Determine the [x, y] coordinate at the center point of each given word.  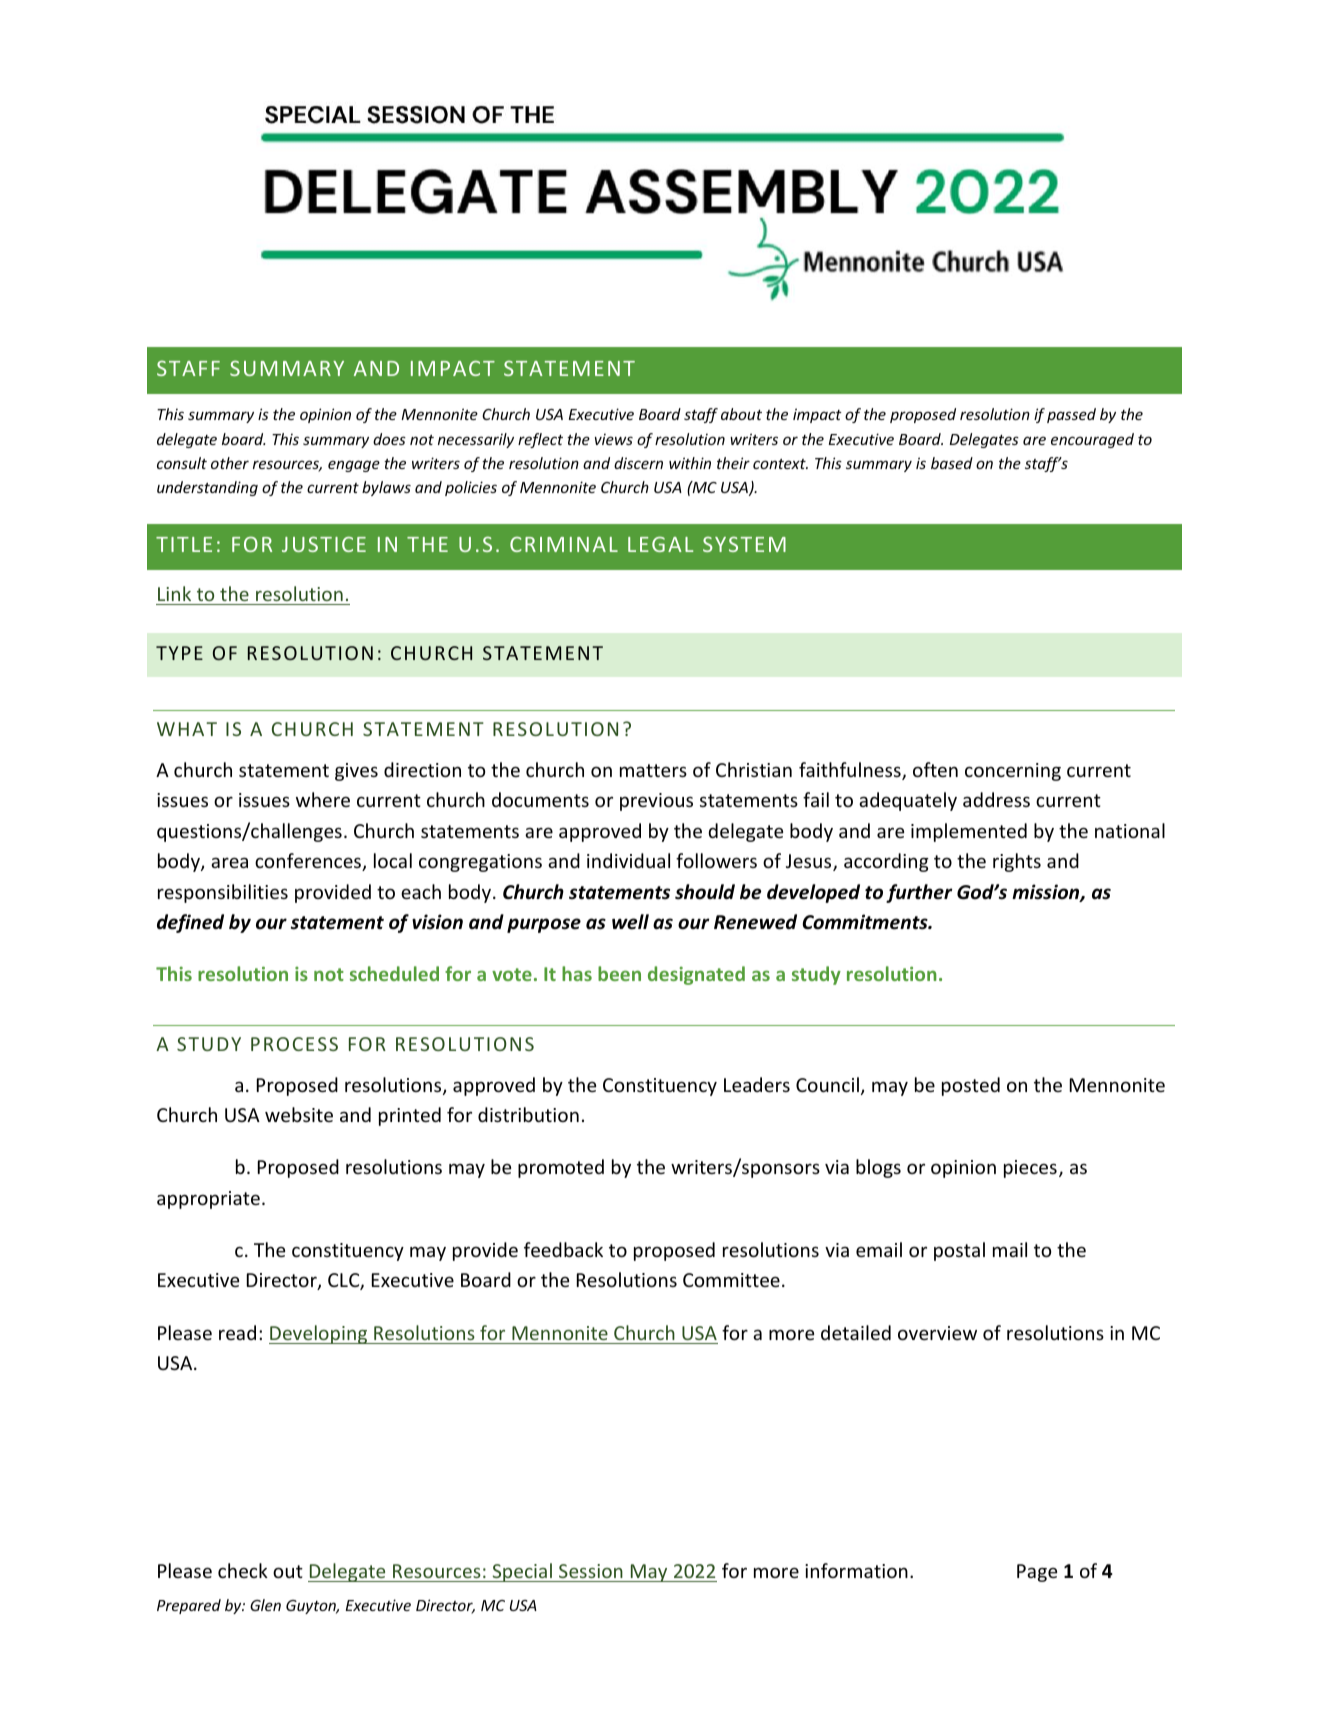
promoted [561, 1168]
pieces [1030, 1169]
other [230, 463]
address [996, 799]
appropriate [208, 1200]
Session [591, 1571]
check [243, 1570]
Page [1037, 1573]
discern [638, 463]
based [952, 463]
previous [656, 802]
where [323, 799]
